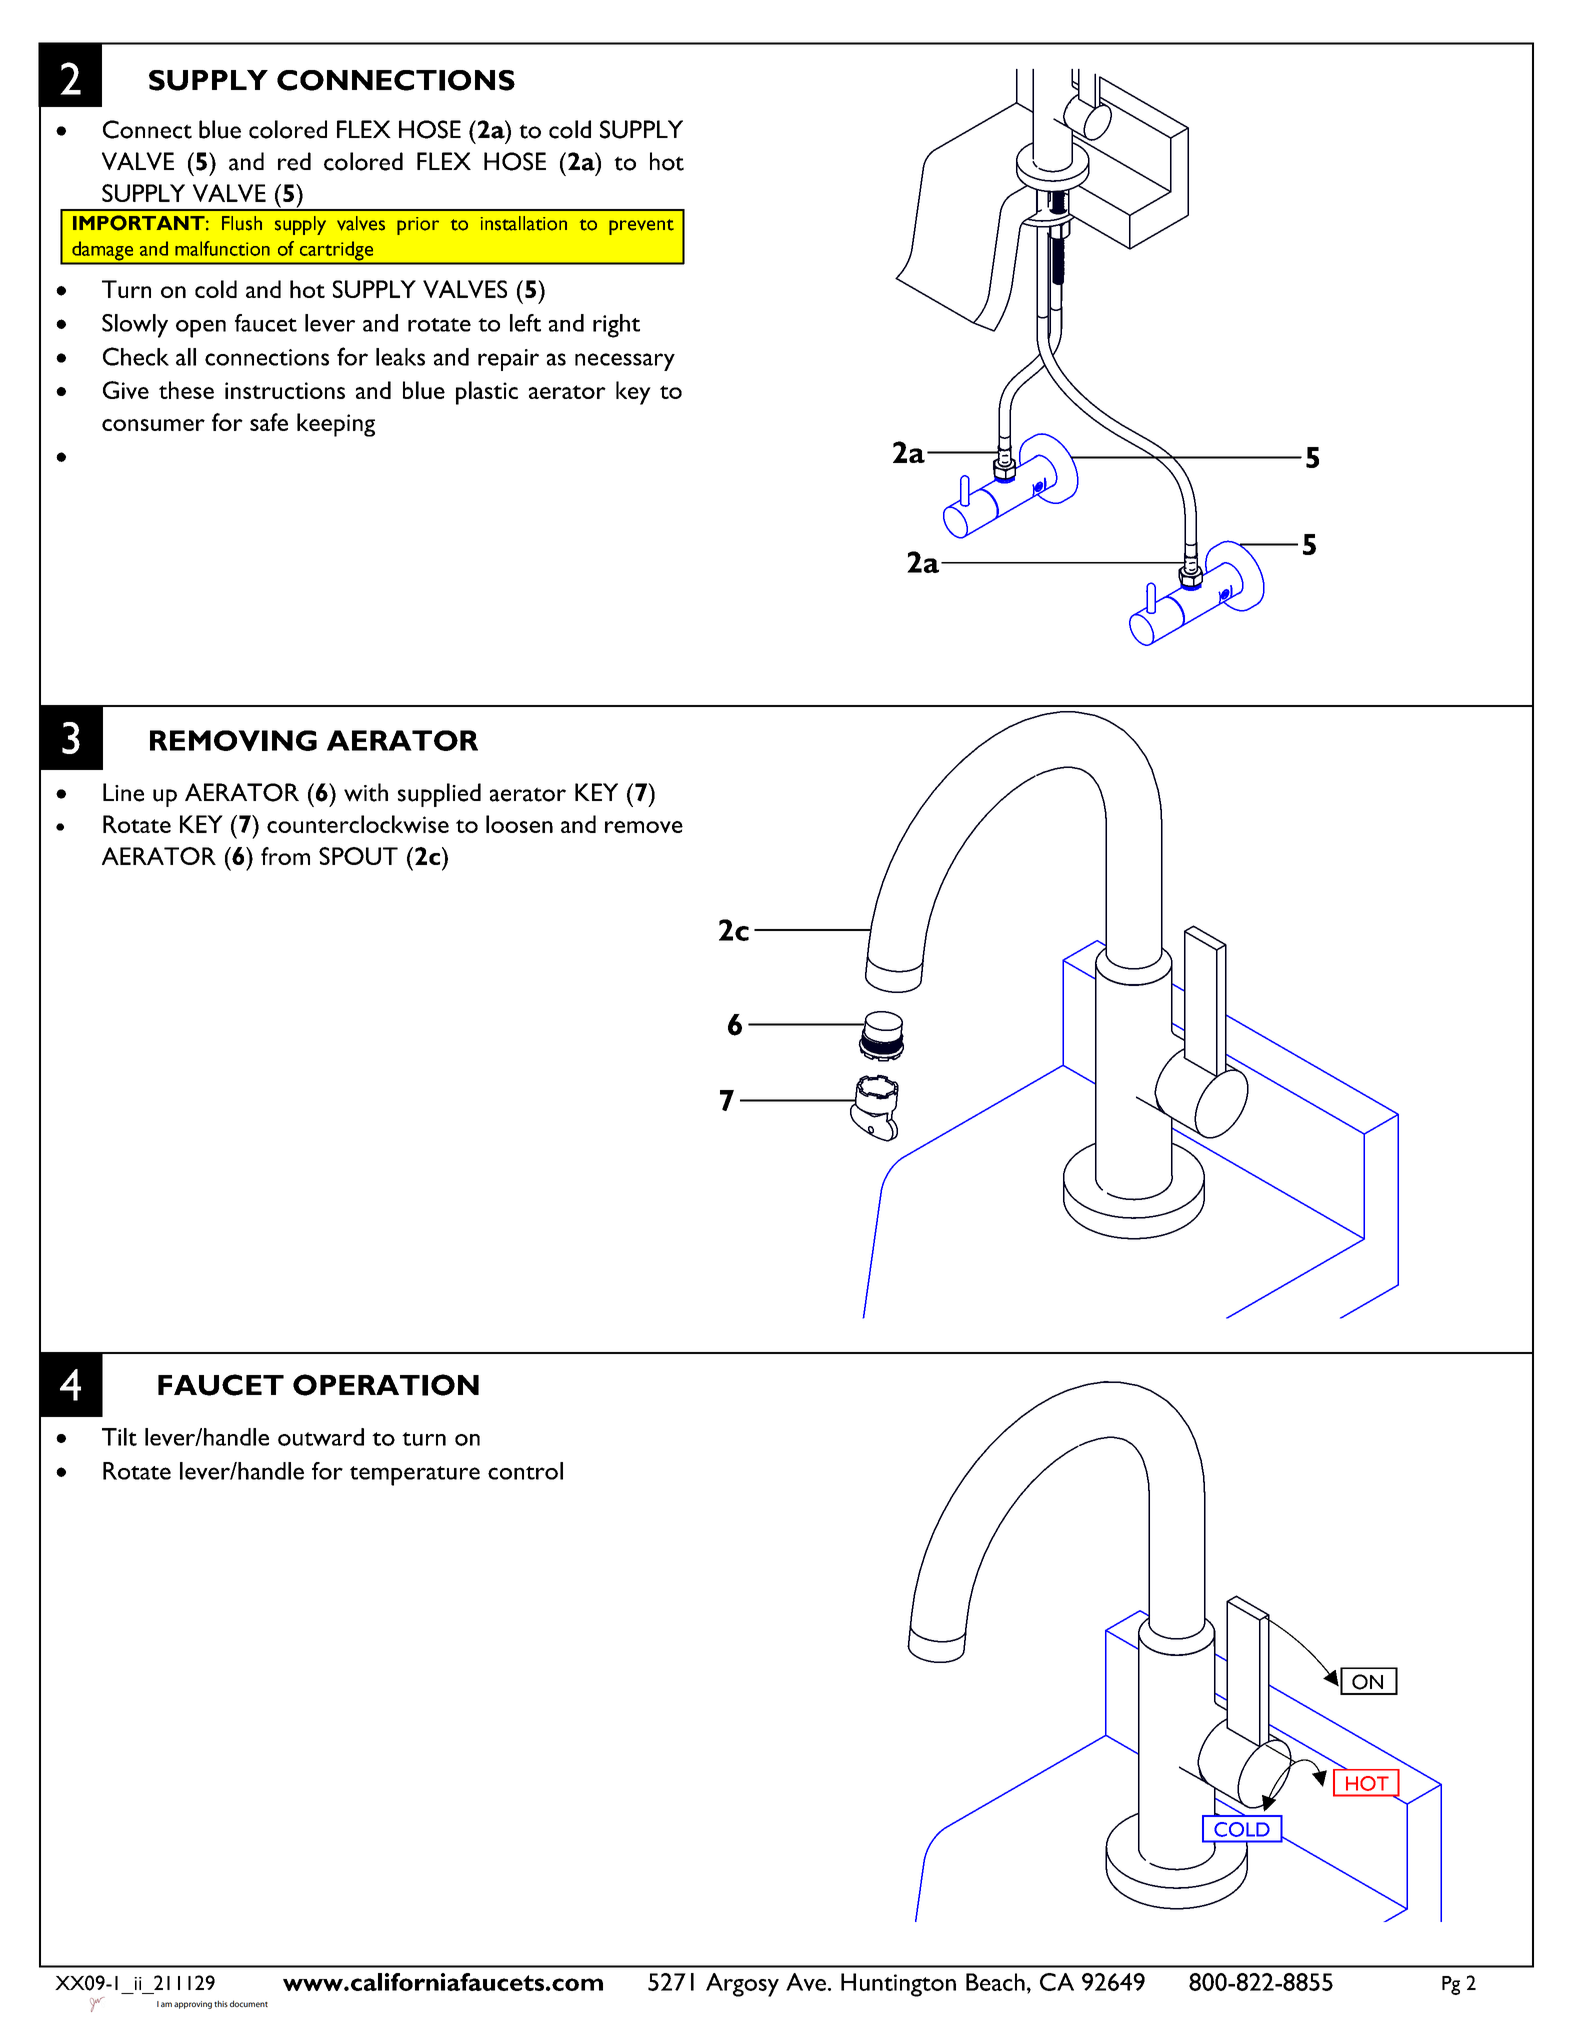  Describe the element at coordinates (415, 1476) in the image. I see `temperature` at that location.
